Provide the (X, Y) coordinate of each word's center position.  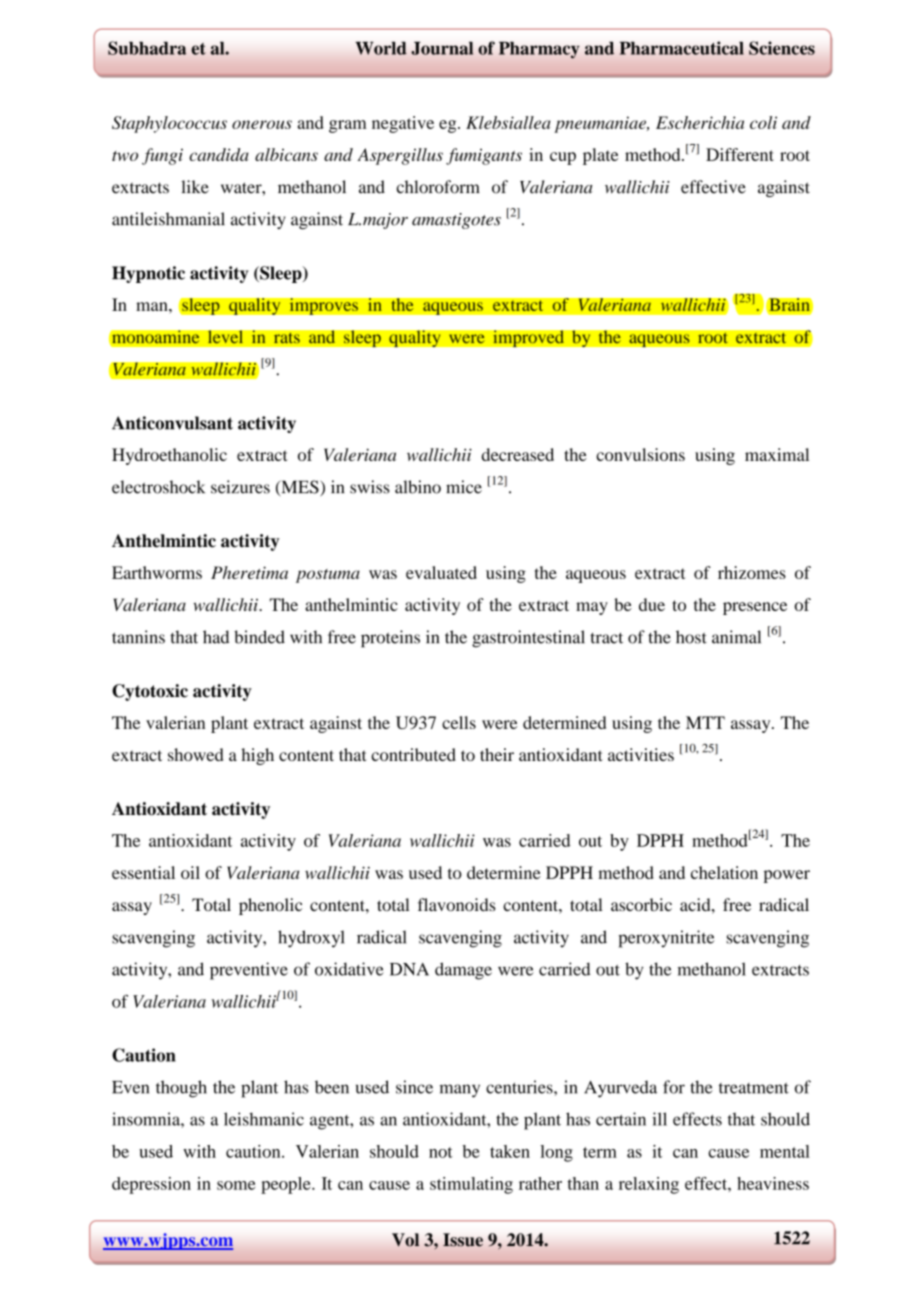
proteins (390, 639)
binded (259, 637)
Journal (442, 48)
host (691, 637)
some (236, 1185)
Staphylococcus (169, 124)
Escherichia (700, 122)
